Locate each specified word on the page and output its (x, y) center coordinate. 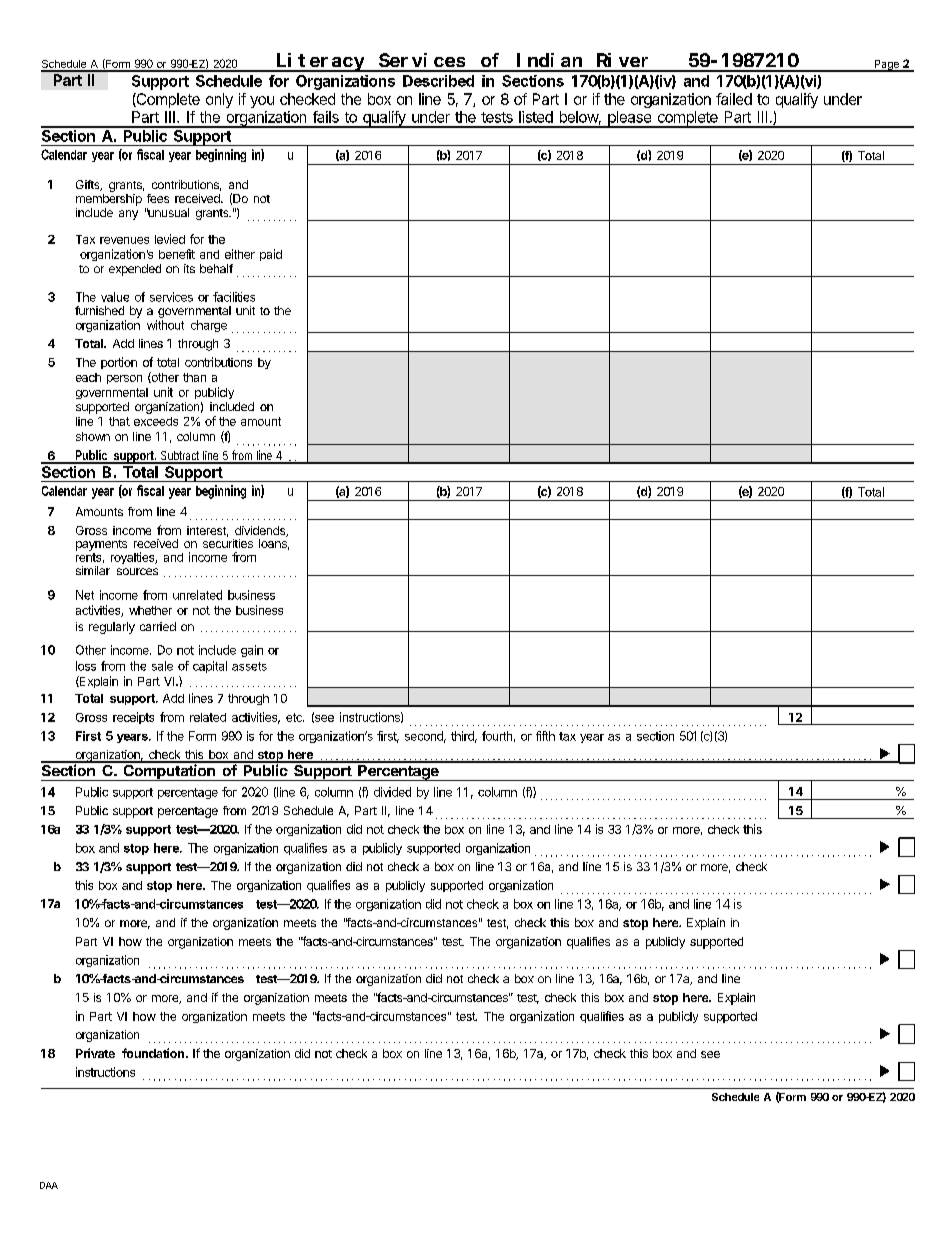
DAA (49, 1185)
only (219, 100)
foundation (154, 1053)
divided (392, 792)
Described (438, 81)
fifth (545, 736)
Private (95, 1053)
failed (734, 99)
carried (158, 626)
